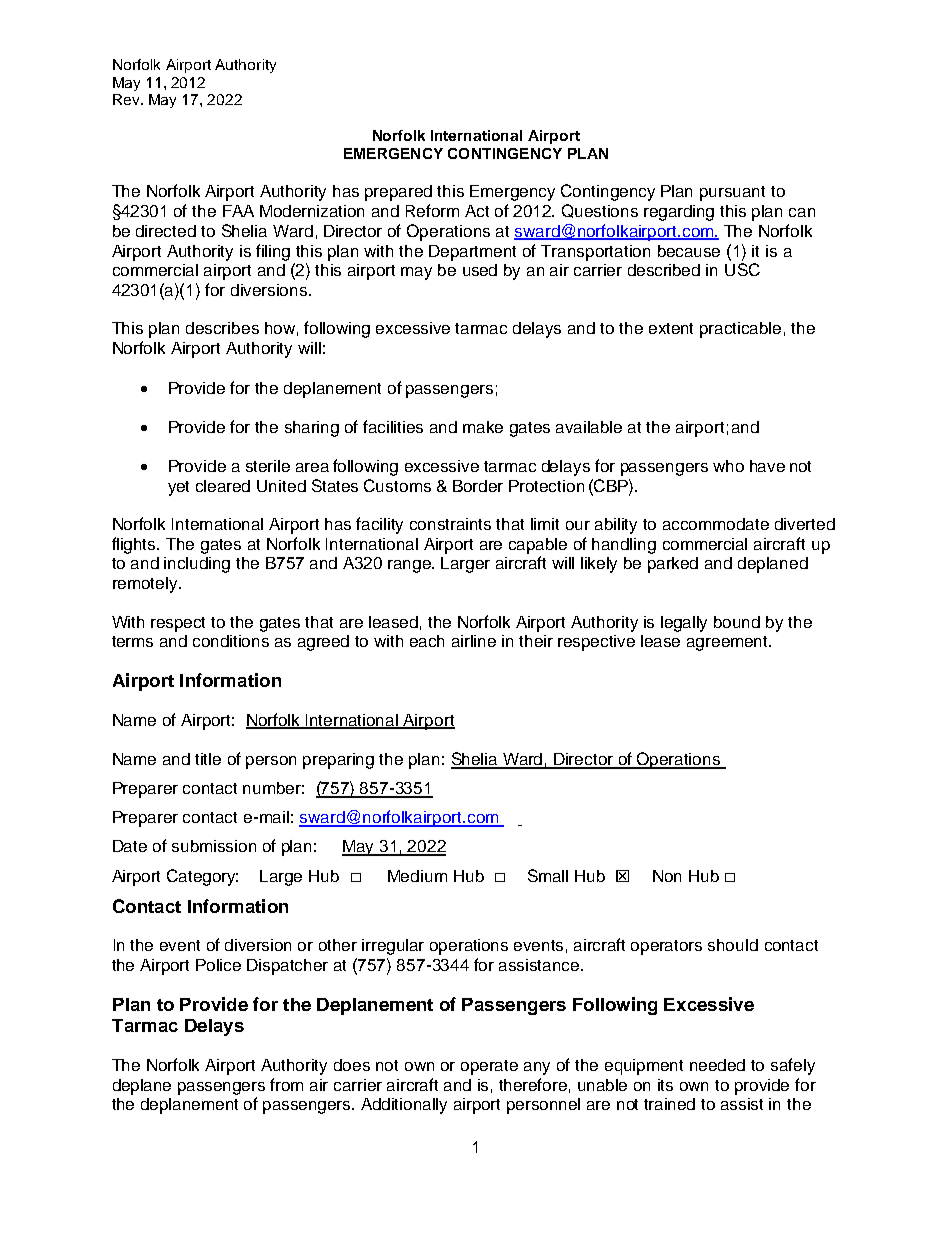 This screenshot has width=952, height=1233. What do you see at coordinates (732, 193) in the screenshot?
I see `pursuant` at bounding box center [732, 193].
